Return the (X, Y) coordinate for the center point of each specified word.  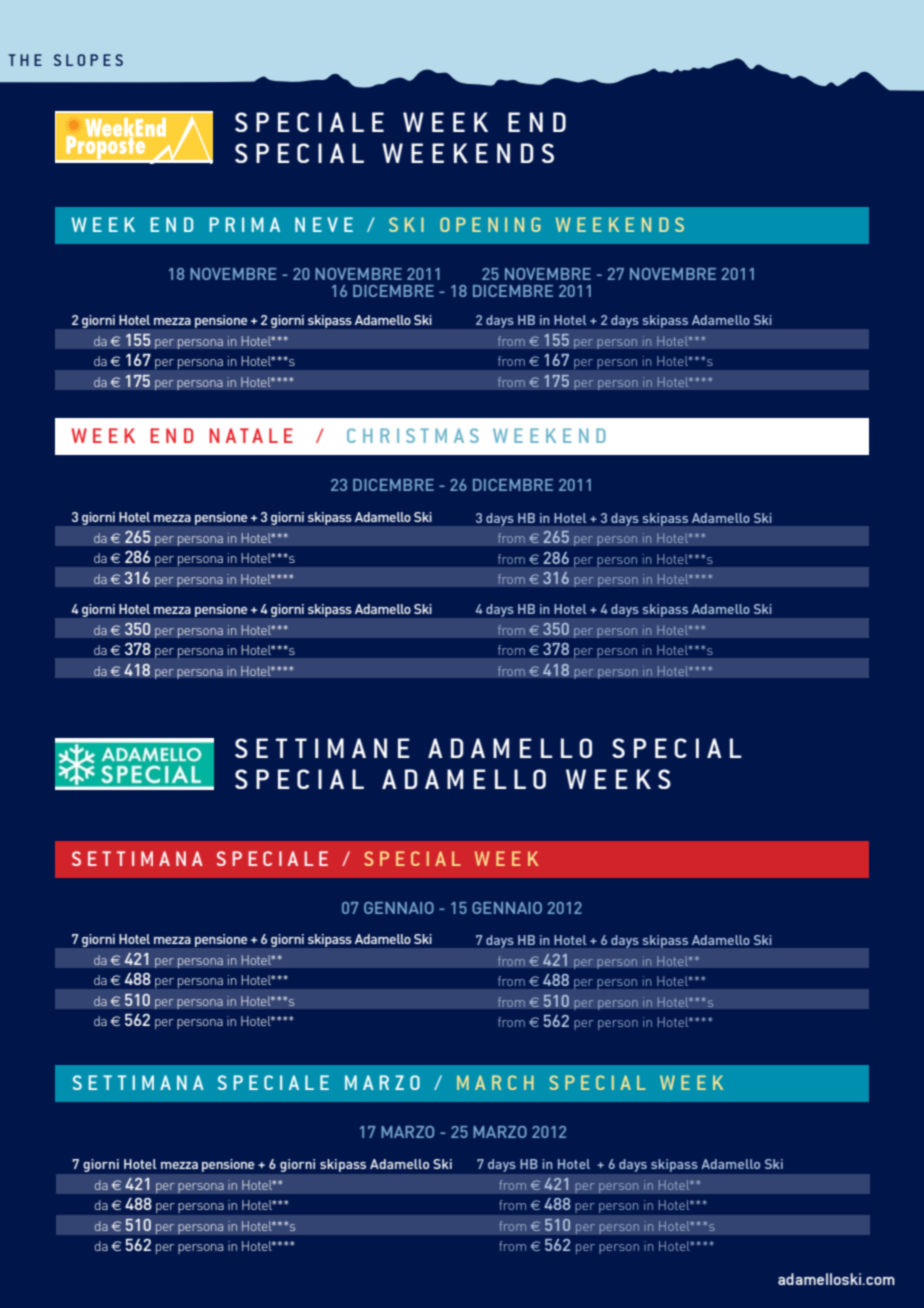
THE (25, 60)
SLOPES (88, 60)
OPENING (490, 224)
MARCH (495, 1082)
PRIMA (245, 224)
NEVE (324, 224)
